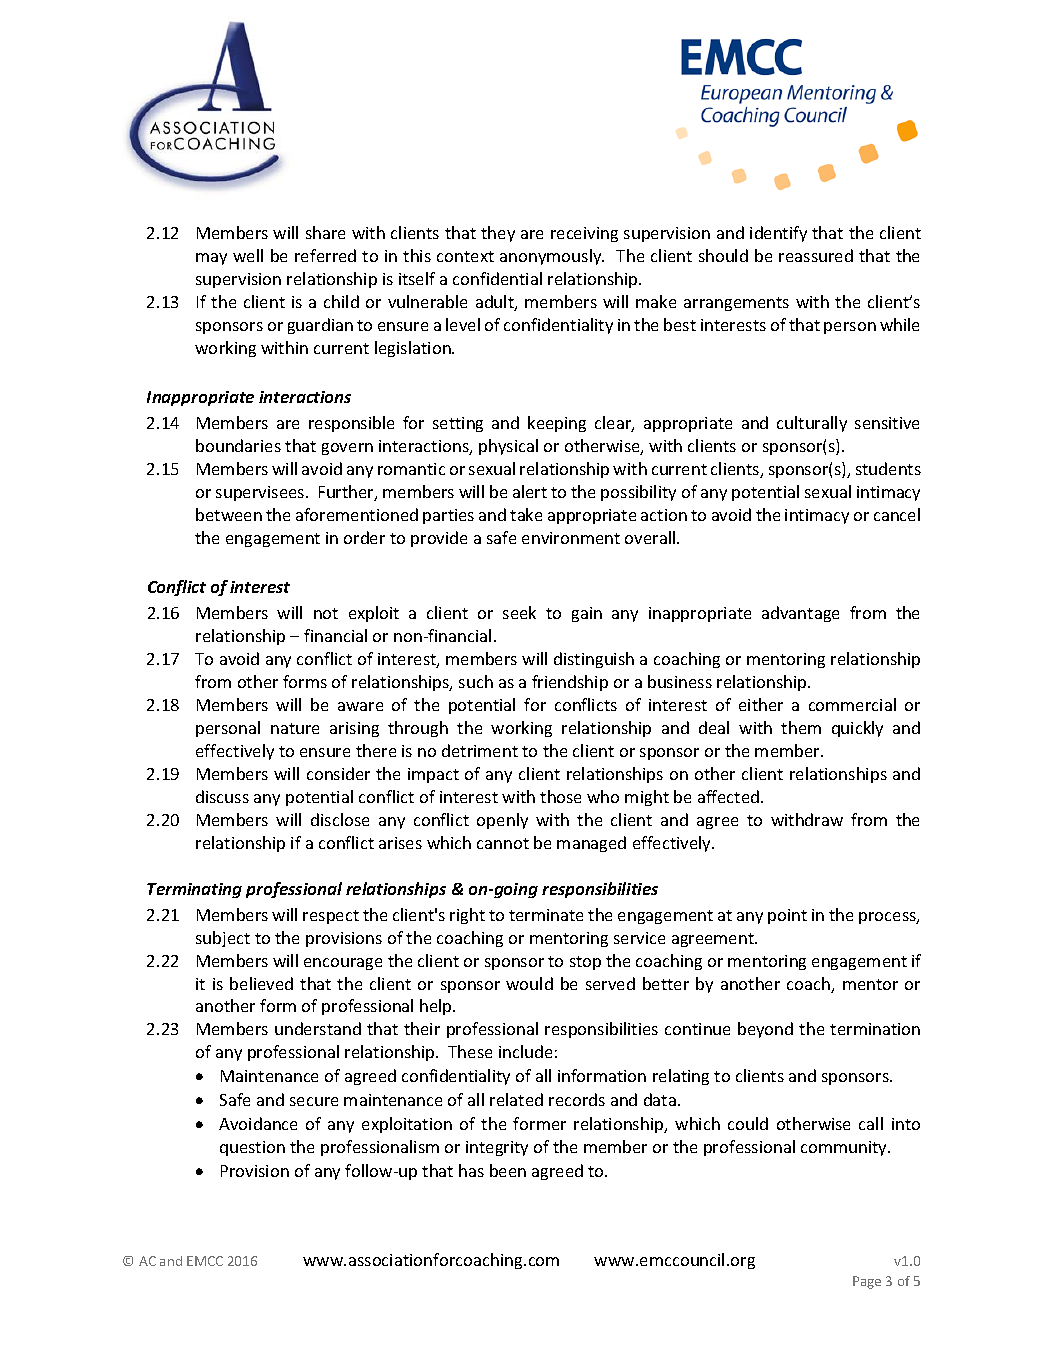  What do you see at coordinates (295, 728) in the screenshot?
I see `nature` at bounding box center [295, 728].
